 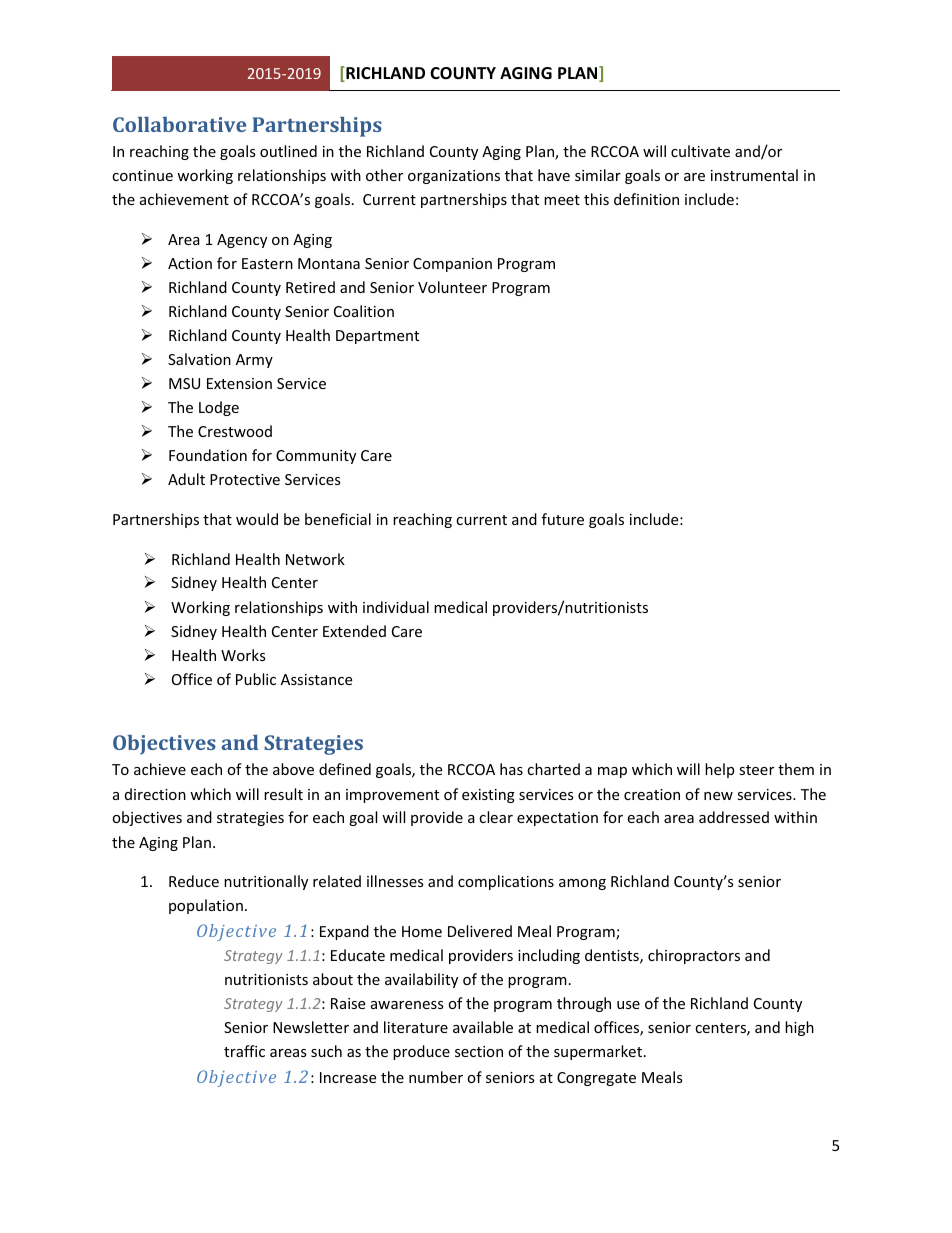 I want to click on help, so click(x=719, y=770).
